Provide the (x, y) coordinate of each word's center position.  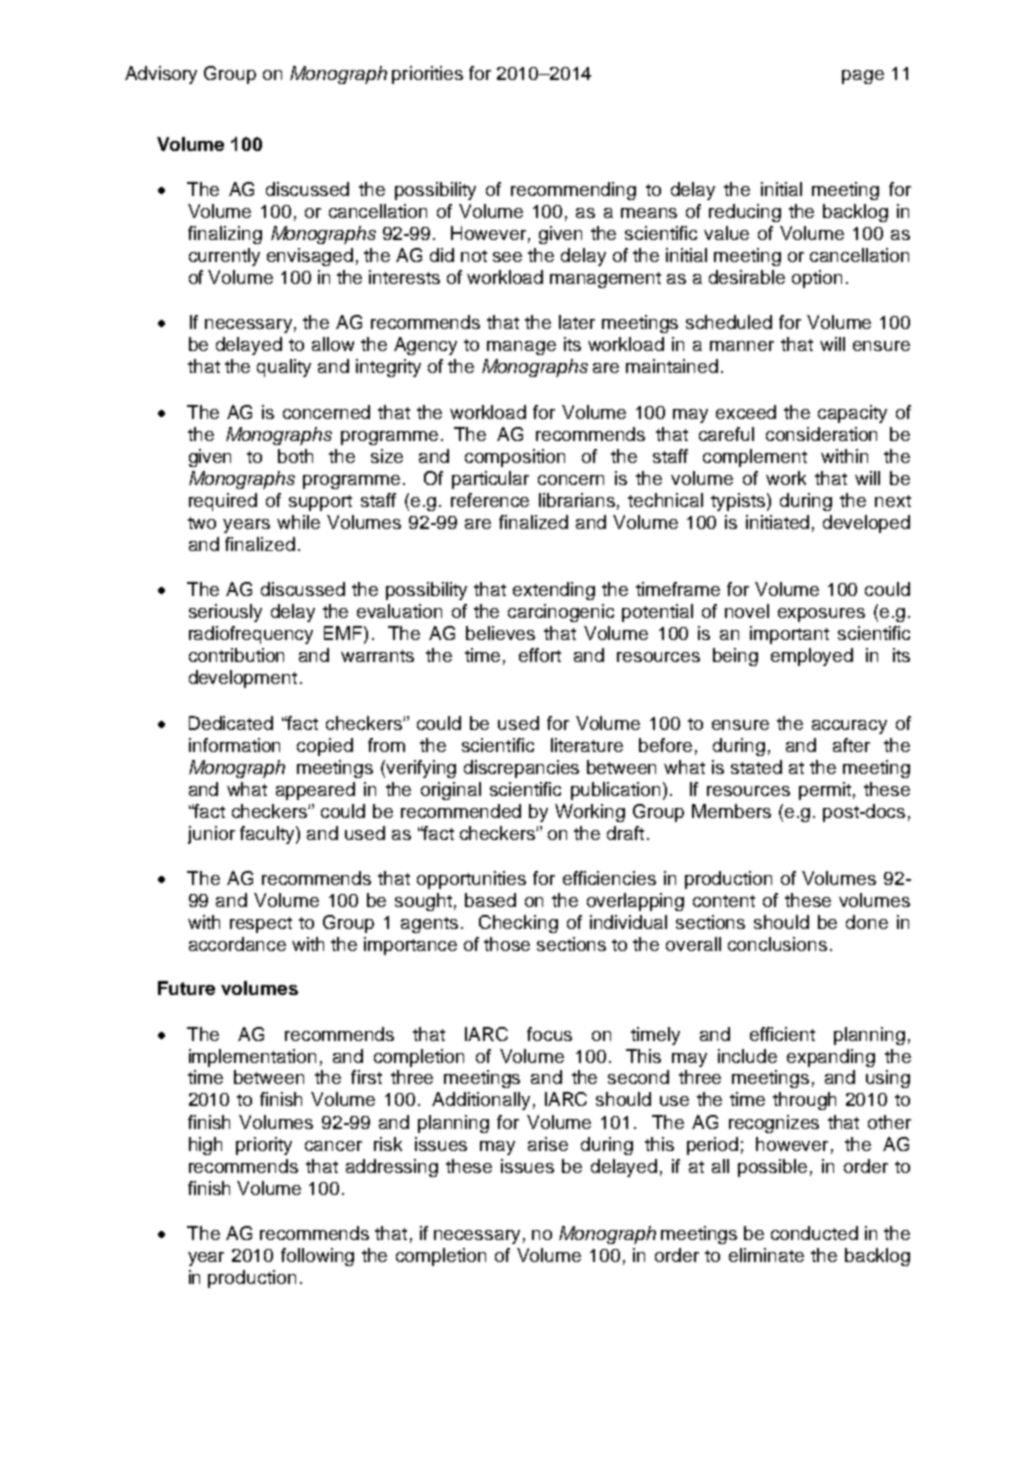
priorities (427, 75)
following (317, 1257)
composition (515, 458)
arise (548, 1144)
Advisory (161, 75)
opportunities (471, 880)
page (863, 77)
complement (755, 458)
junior (211, 835)
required (223, 502)
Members (731, 811)
